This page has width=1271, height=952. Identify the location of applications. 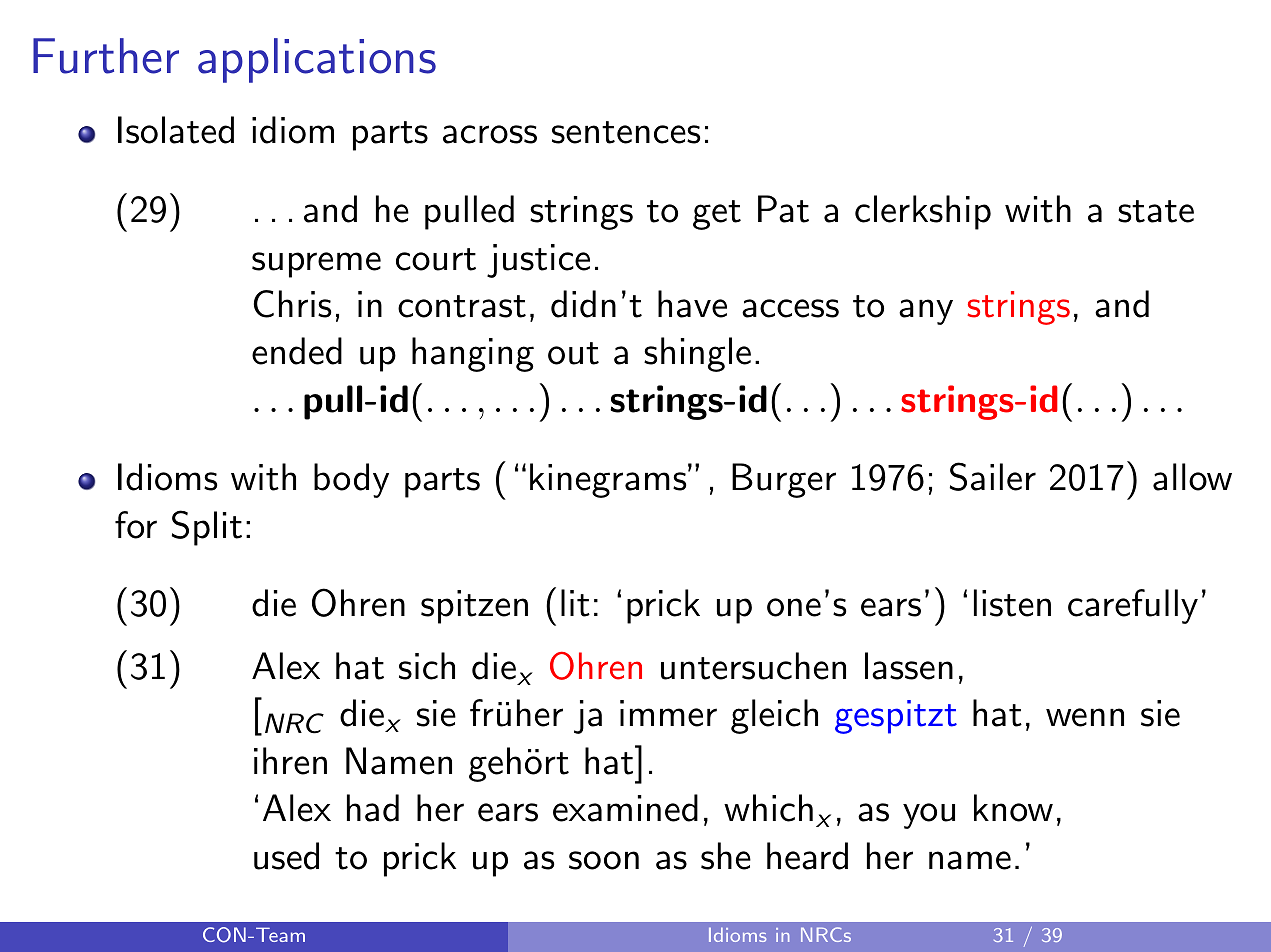
(317, 60).
